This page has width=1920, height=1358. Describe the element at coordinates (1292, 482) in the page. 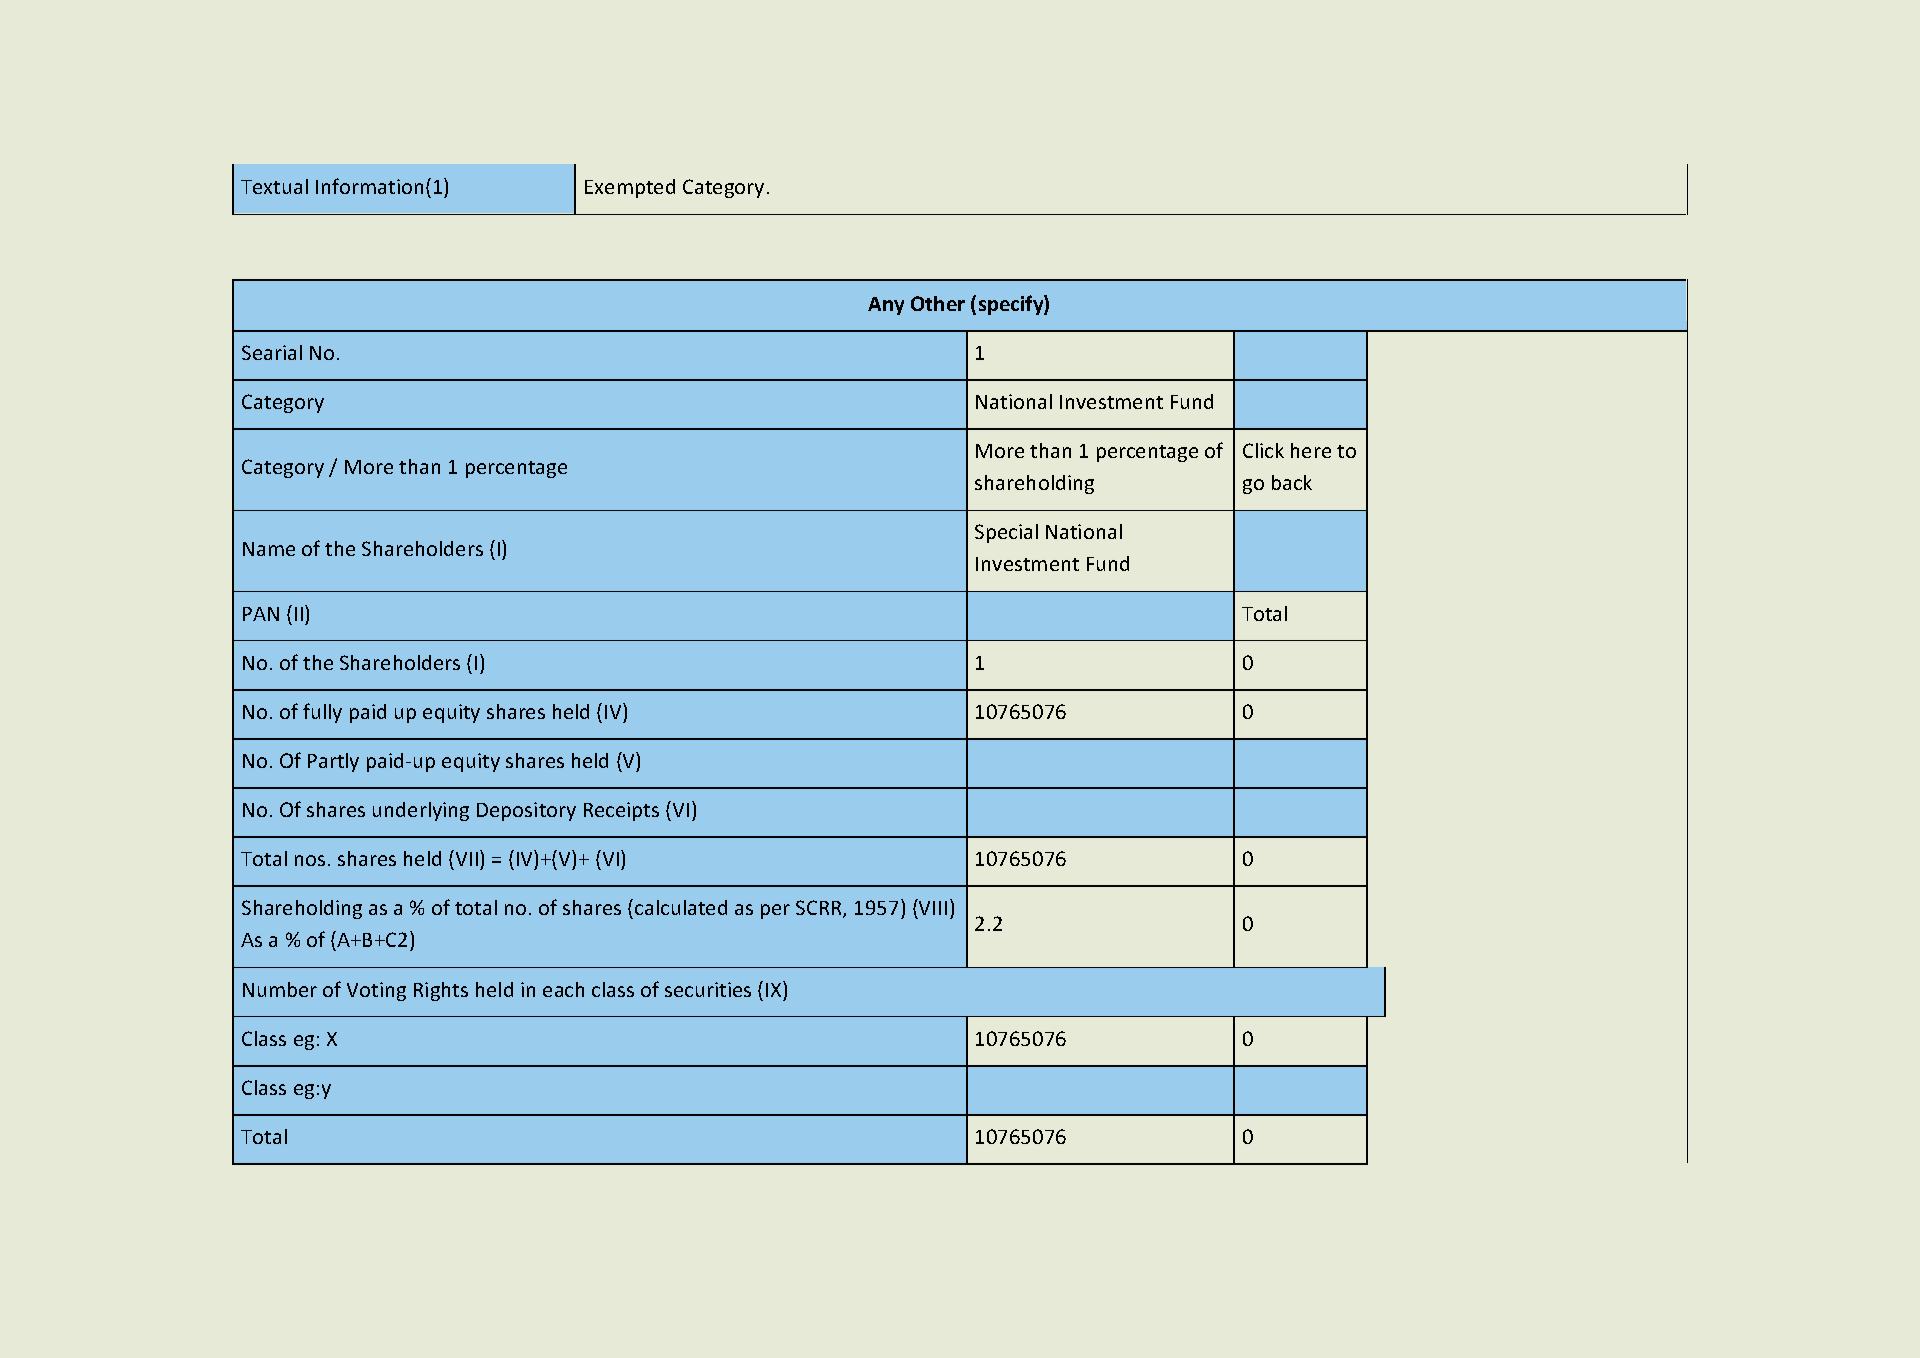

I see `back` at that location.
